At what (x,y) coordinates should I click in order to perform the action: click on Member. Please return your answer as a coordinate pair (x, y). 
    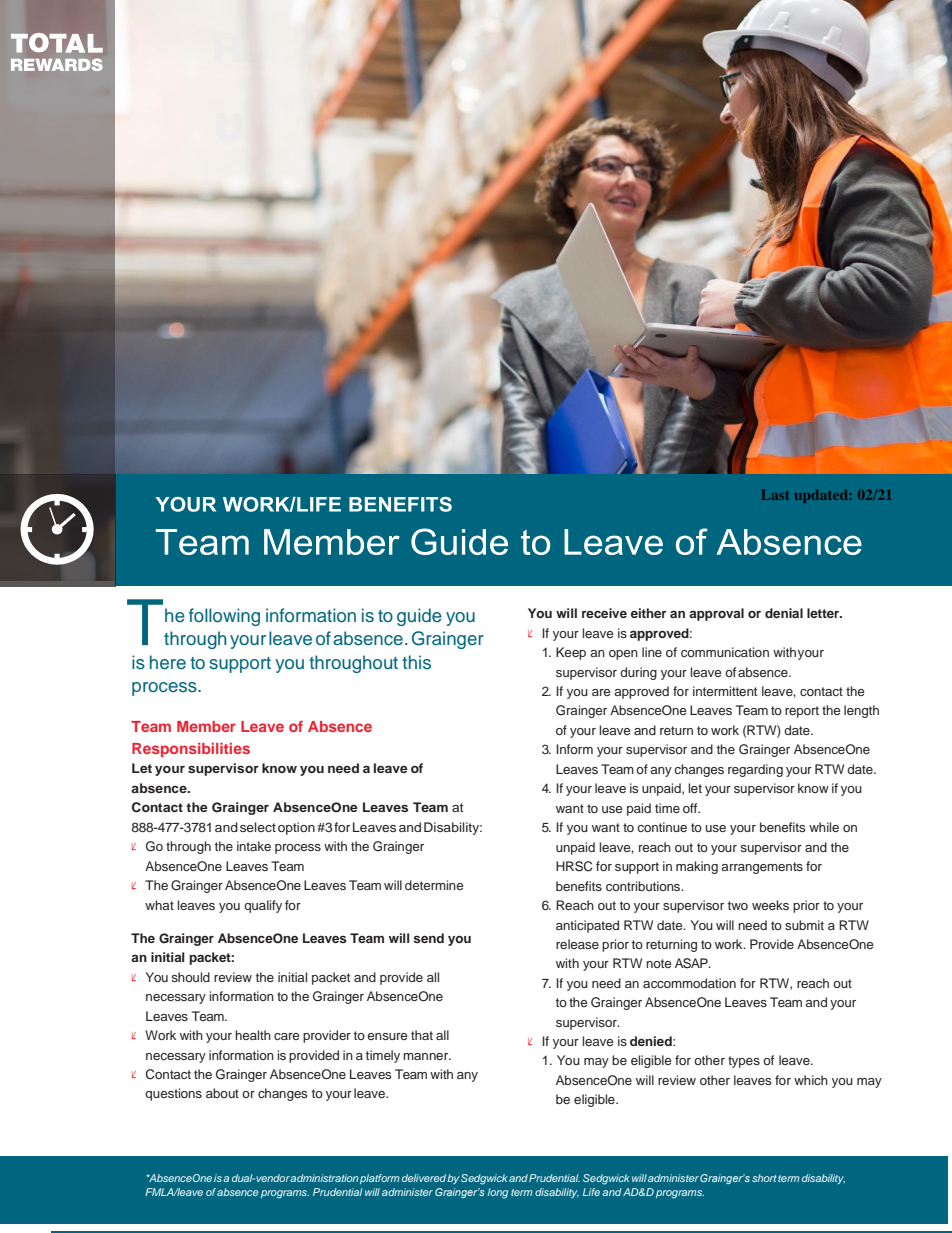
    Looking at the image, I should click on (206, 726).
